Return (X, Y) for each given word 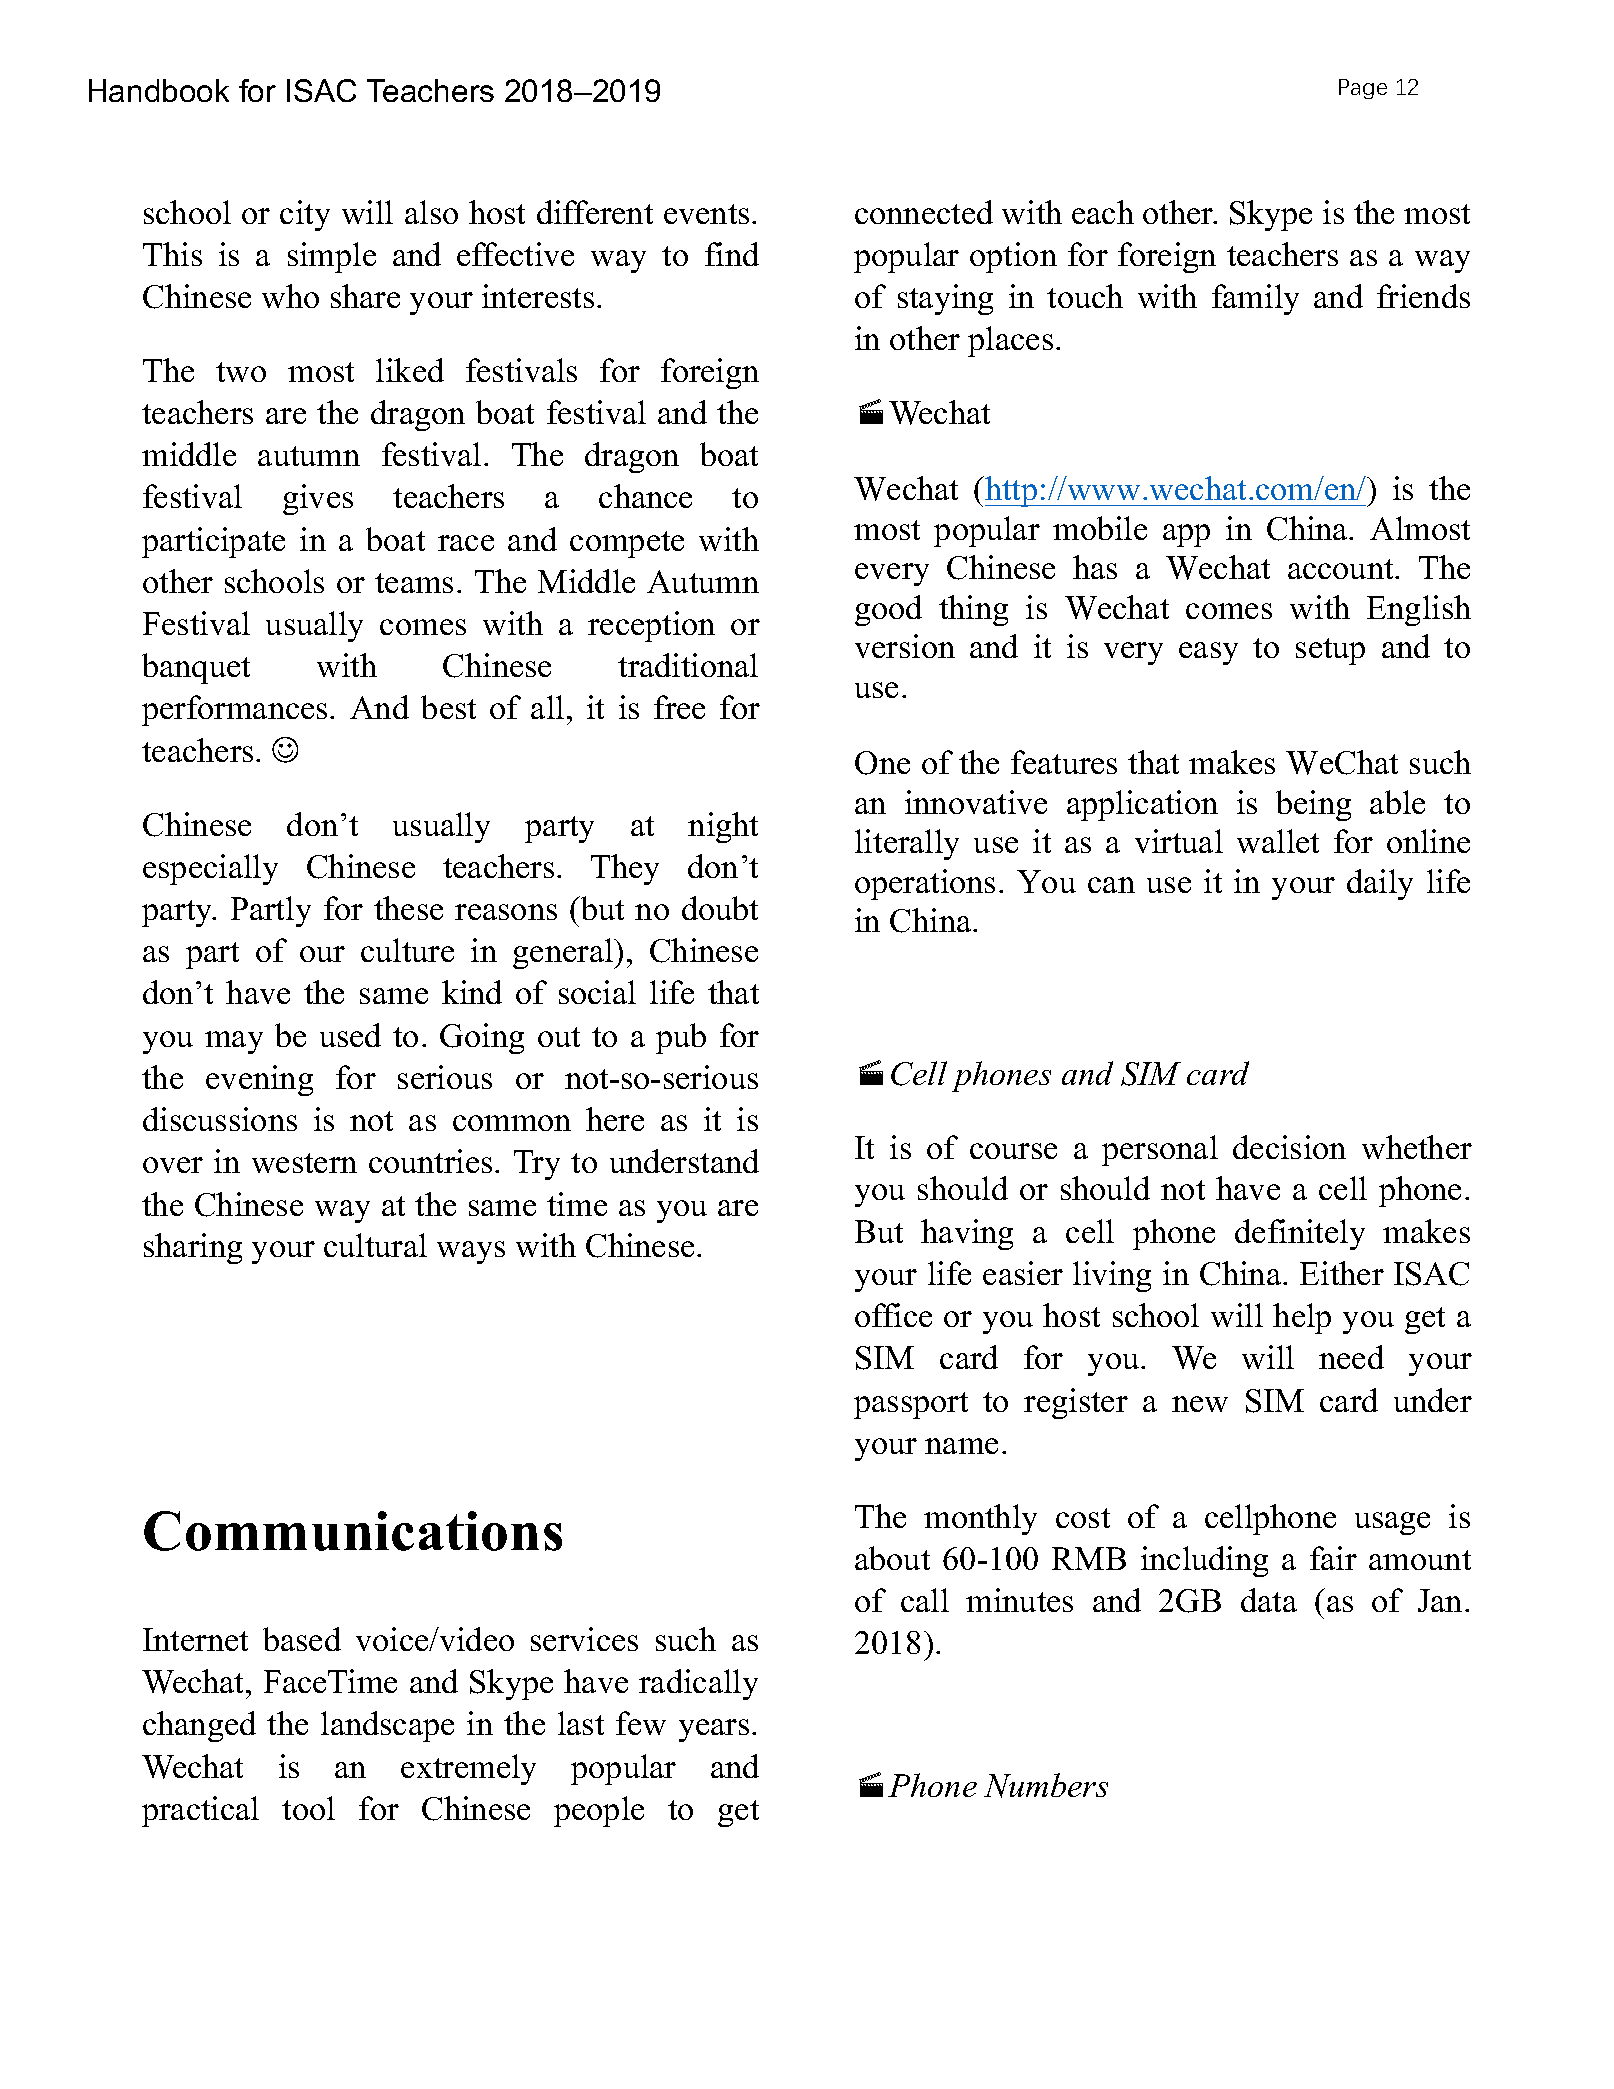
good (888, 610)
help (1302, 1318)
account (1342, 569)
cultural (375, 1245)
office (893, 1315)
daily (1380, 884)
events (706, 214)
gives (318, 499)
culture (407, 950)
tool (308, 1808)
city (305, 215)
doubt (720, 908)
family (1255, 299)
